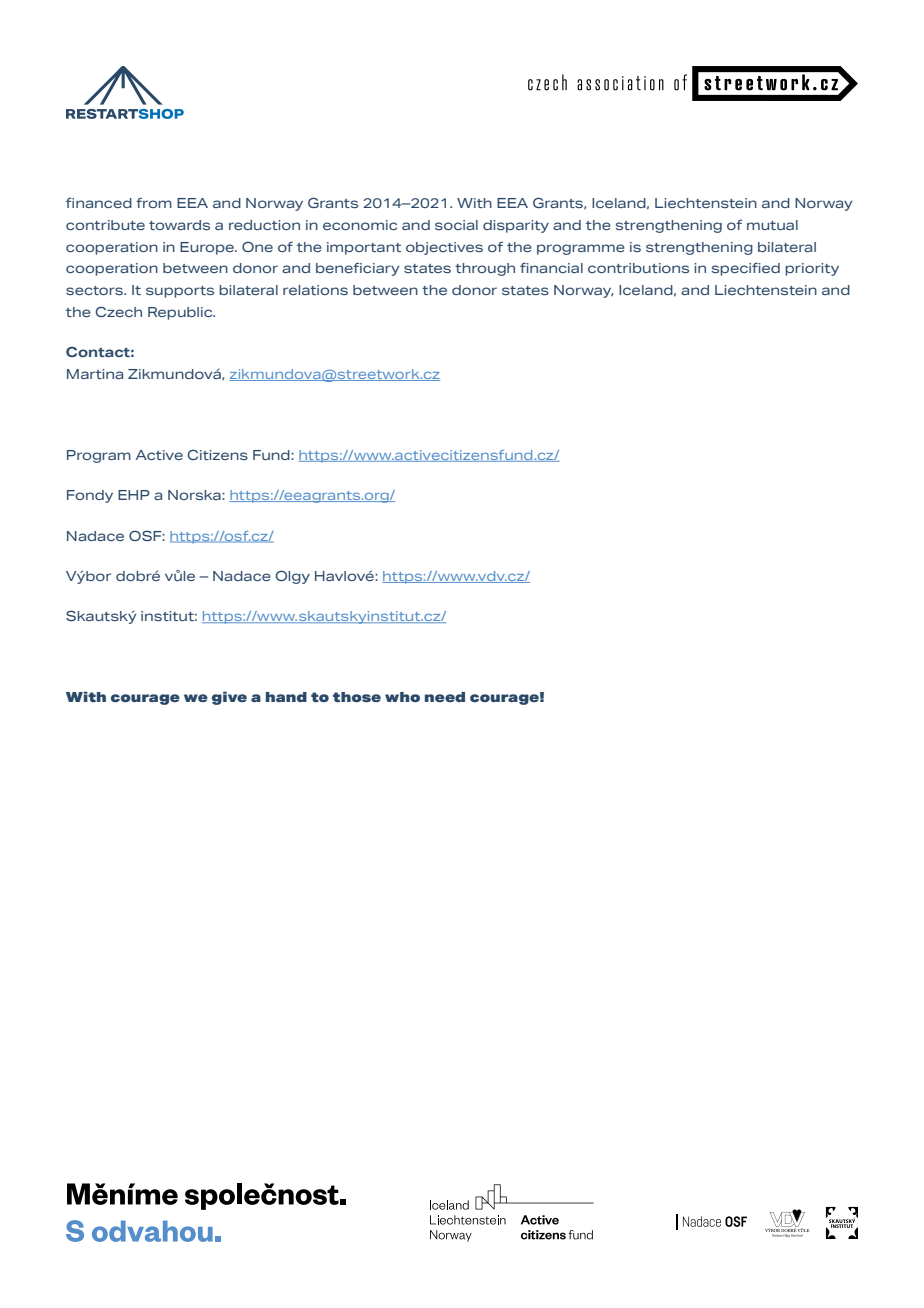  I want to click on hand, so click(286, 697).
